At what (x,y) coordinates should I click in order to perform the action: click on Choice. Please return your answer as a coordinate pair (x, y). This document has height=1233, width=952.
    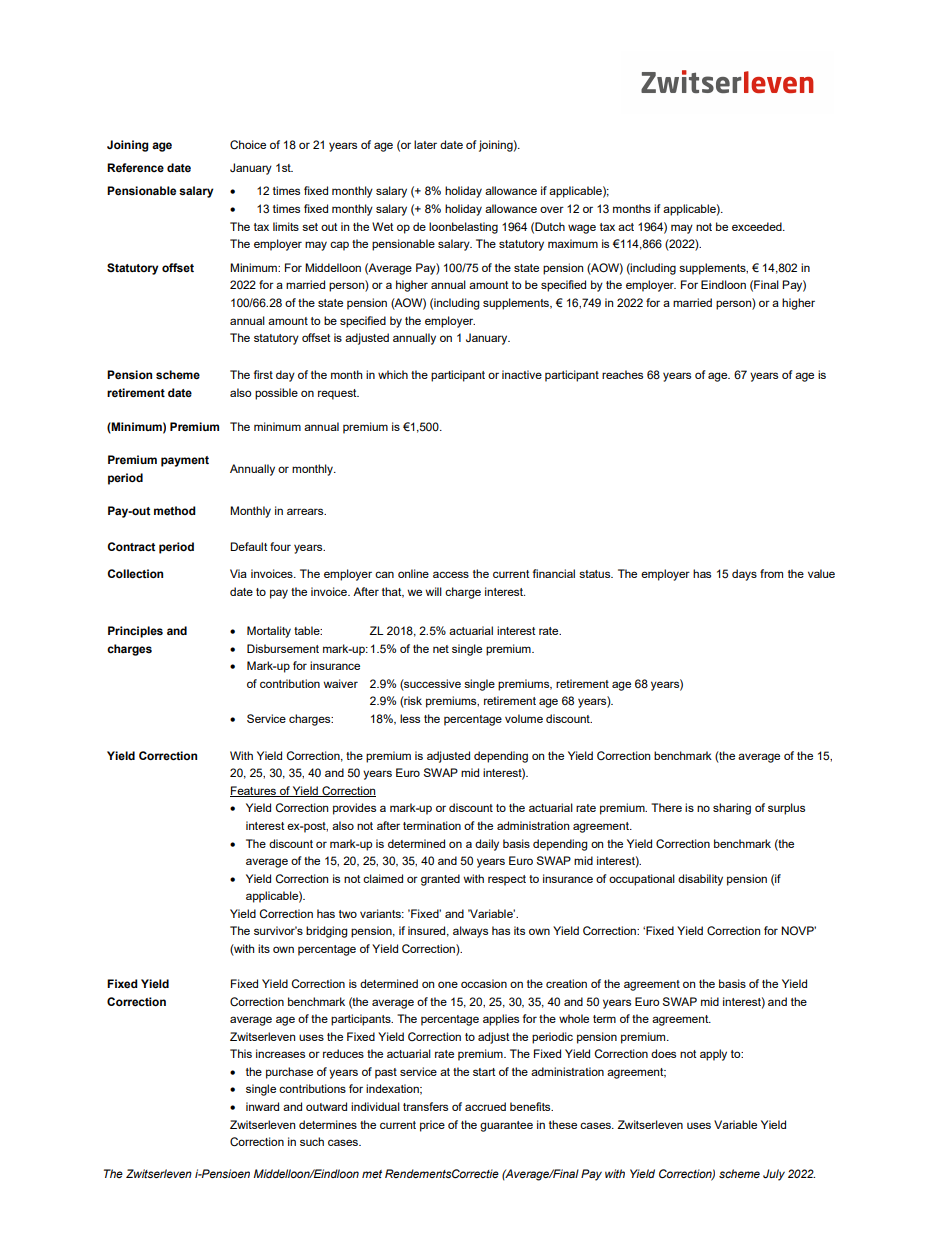
    Looking at the image, I should click on (248, 145).
